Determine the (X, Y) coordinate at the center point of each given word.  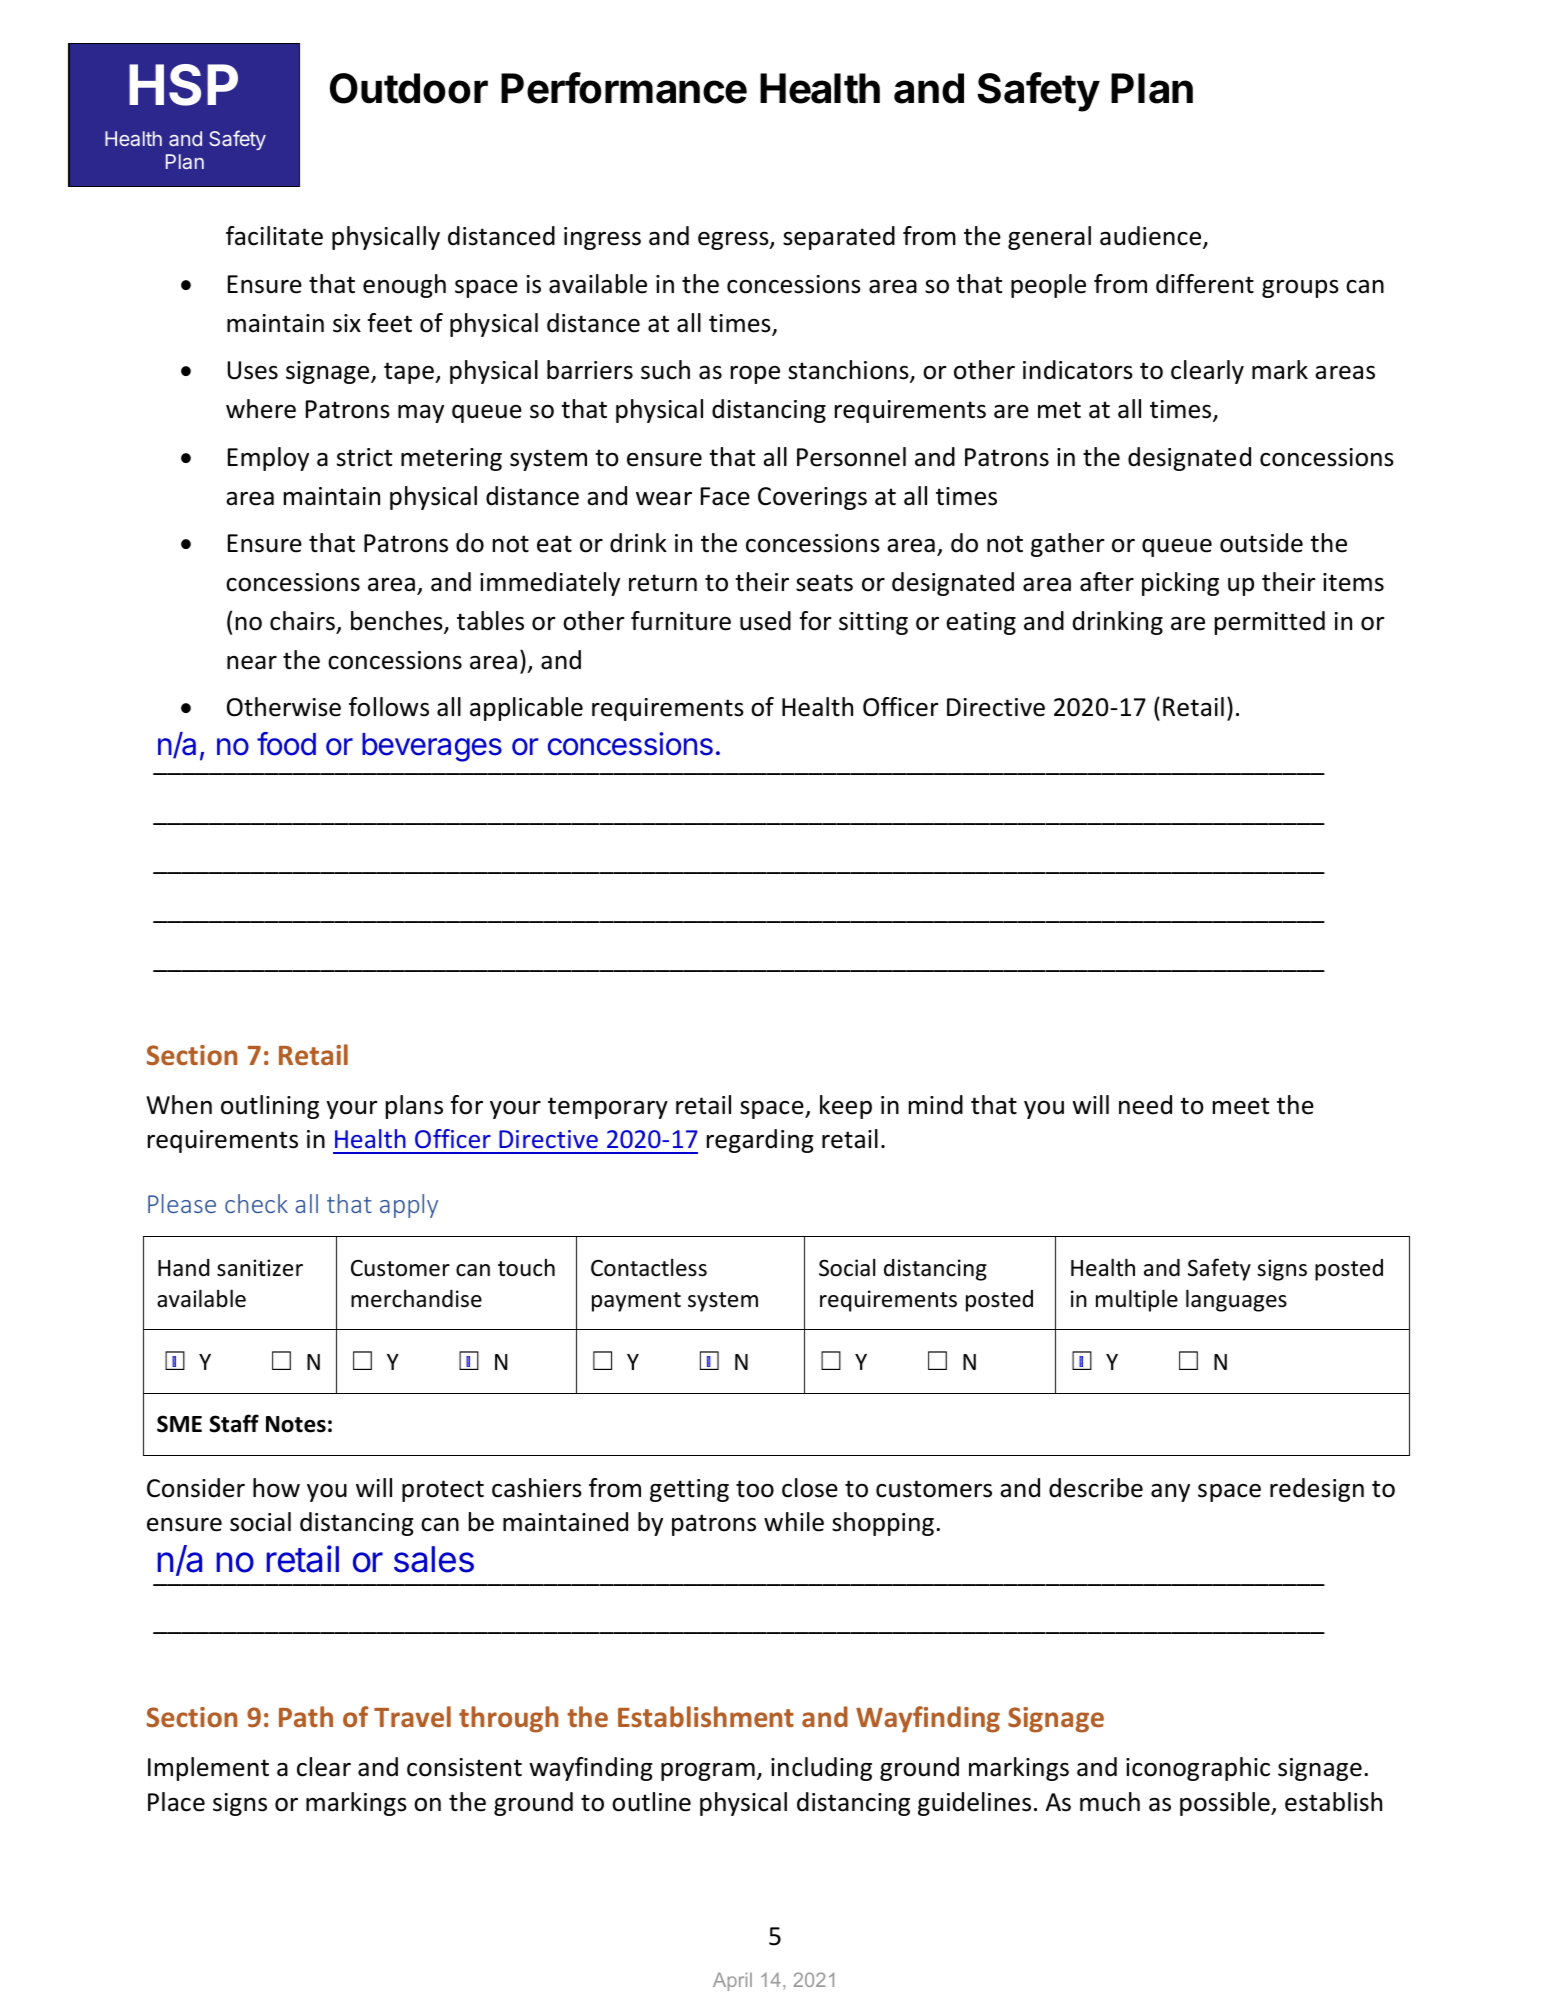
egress (734, 241)
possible (1226, 1804)
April (732, 1981)
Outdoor (409, 88)
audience (1152, 237)
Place (176, 1802)
